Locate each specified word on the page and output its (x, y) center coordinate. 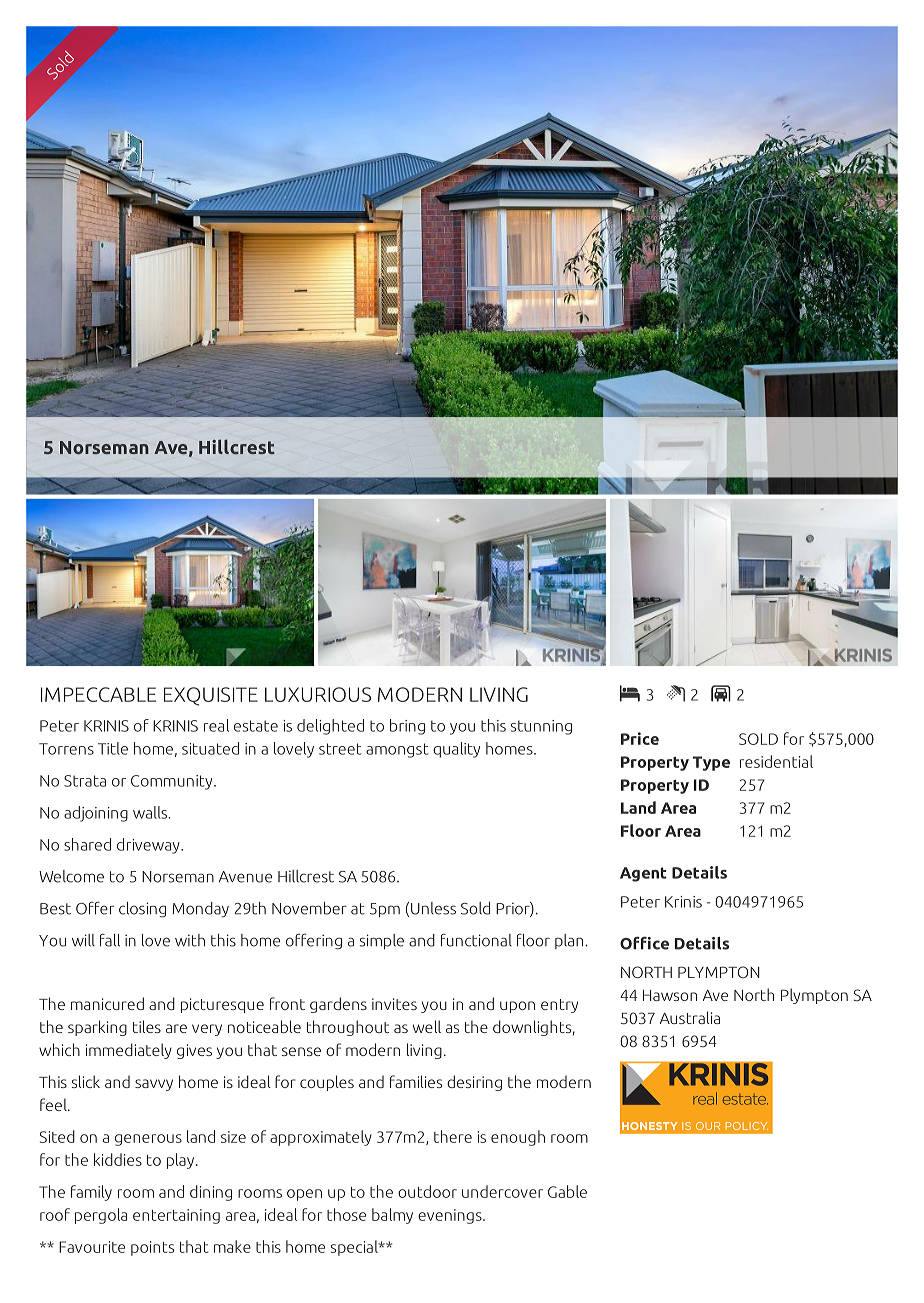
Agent (643, 874)
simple (382, 941)
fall (110, 940)
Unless (433, 908)
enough (518, 1138)
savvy (154, 1085)
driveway (149, 846)
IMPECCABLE (98, 694)
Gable (567, 1191)
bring (407, 727)
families (416, 1081)
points (152, 1248)
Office (644, 943)
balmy (392, 1216)
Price (640, 738)
